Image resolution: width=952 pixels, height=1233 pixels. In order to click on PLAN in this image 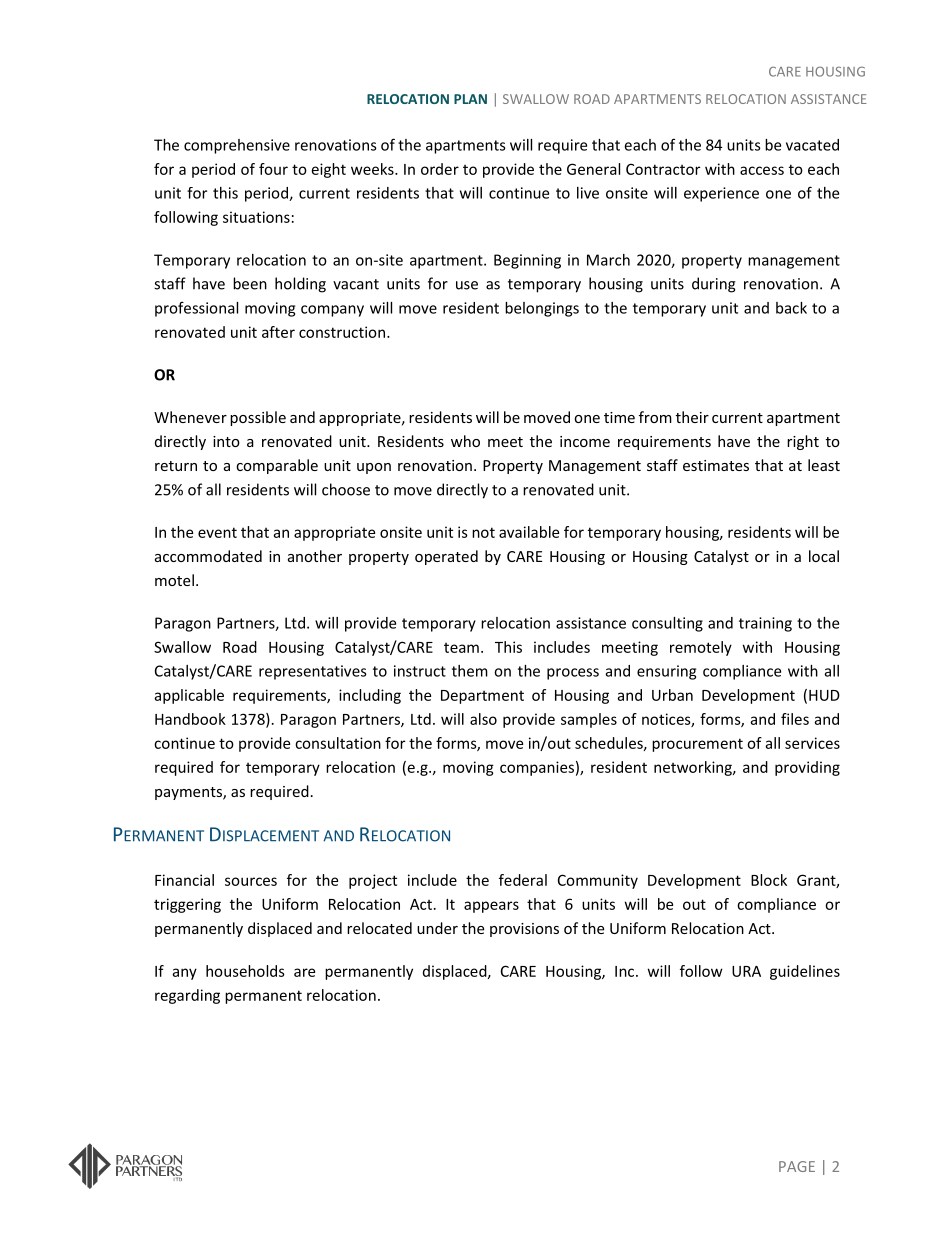, I will do `click(470, 99)`.
